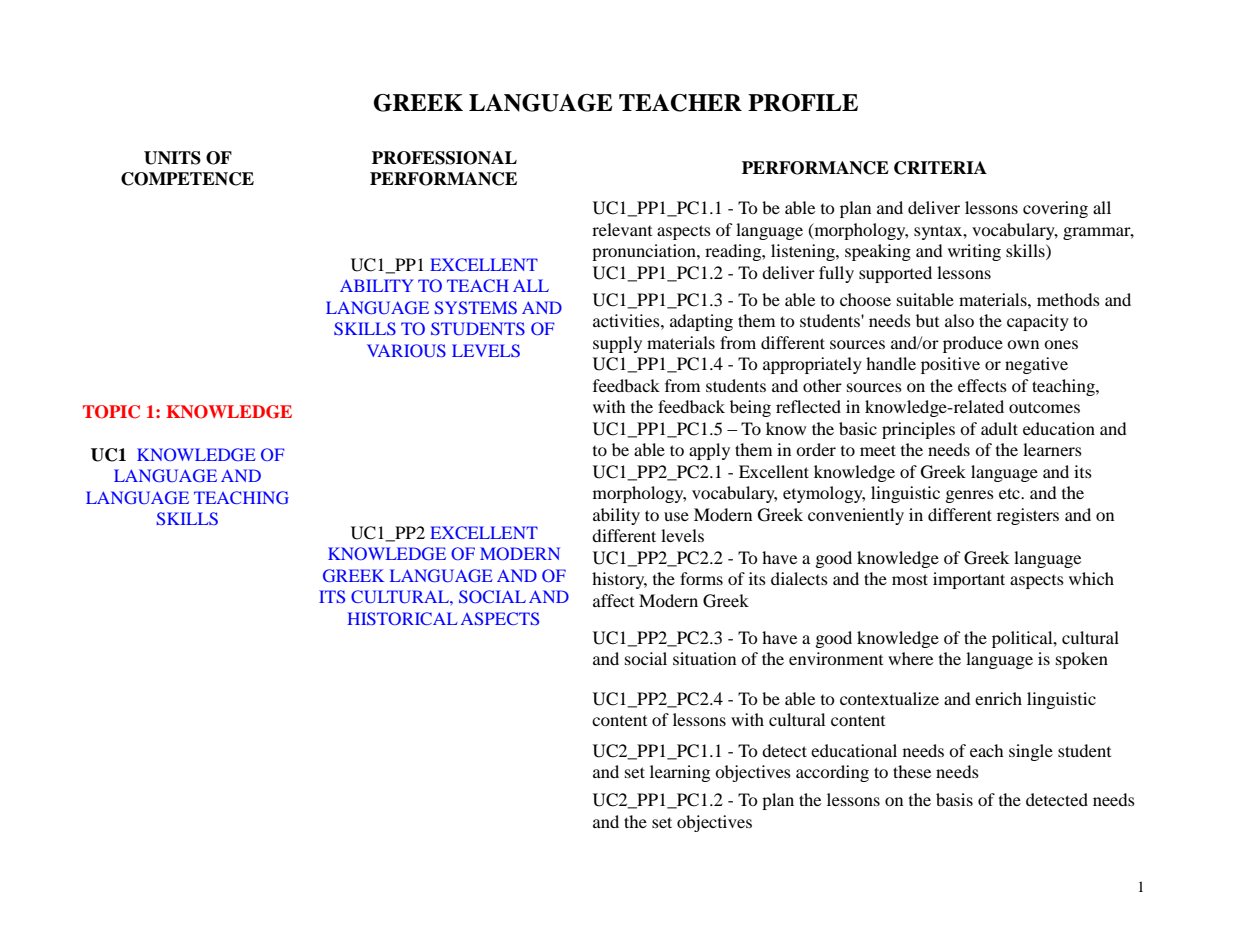 The width and height of the image is (1233, 952). I want to click on PROFESSIONAL, so click(444, 158).
